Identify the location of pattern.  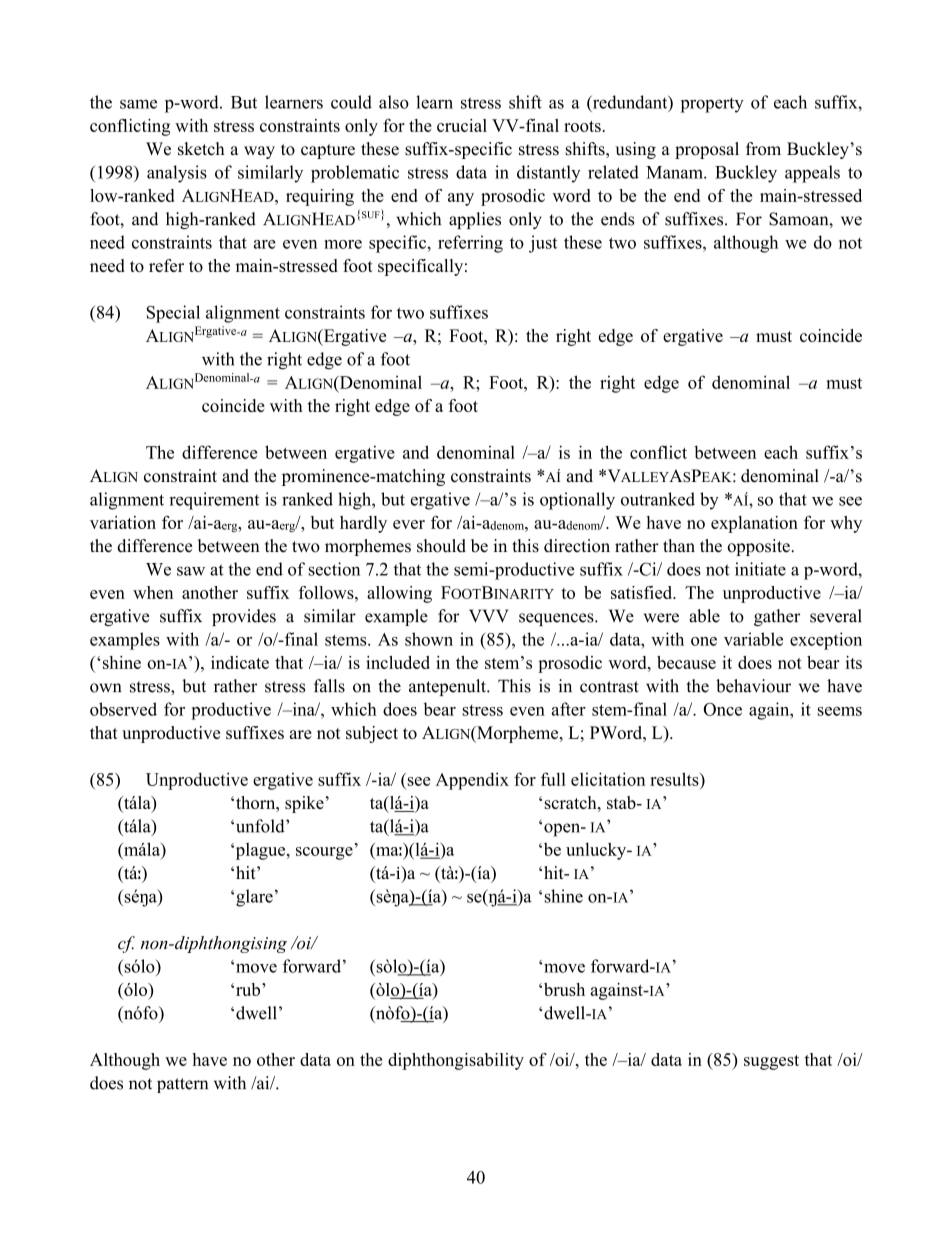
(182, 1085).
